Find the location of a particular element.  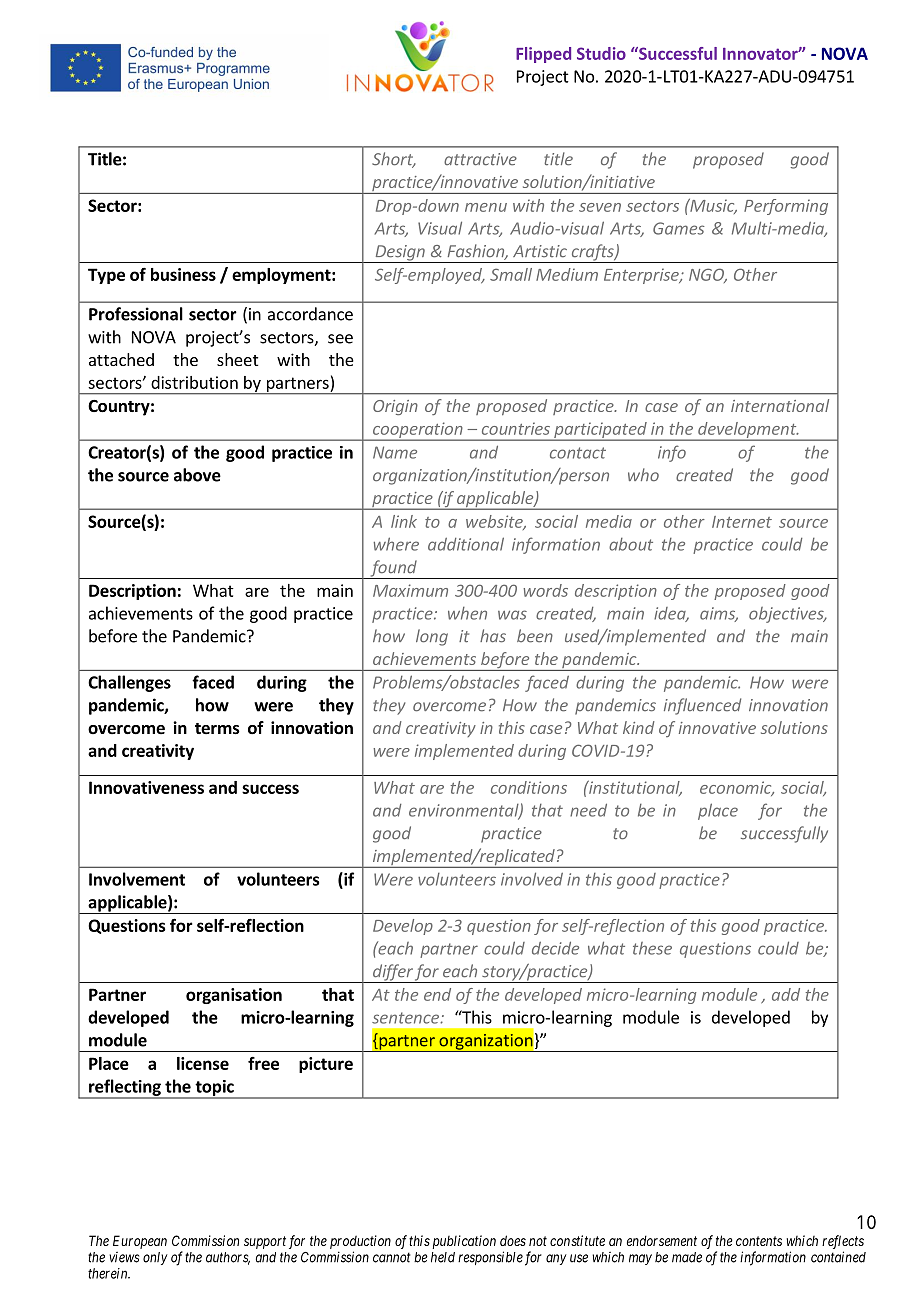

business is located at coordinates (183, 274).
